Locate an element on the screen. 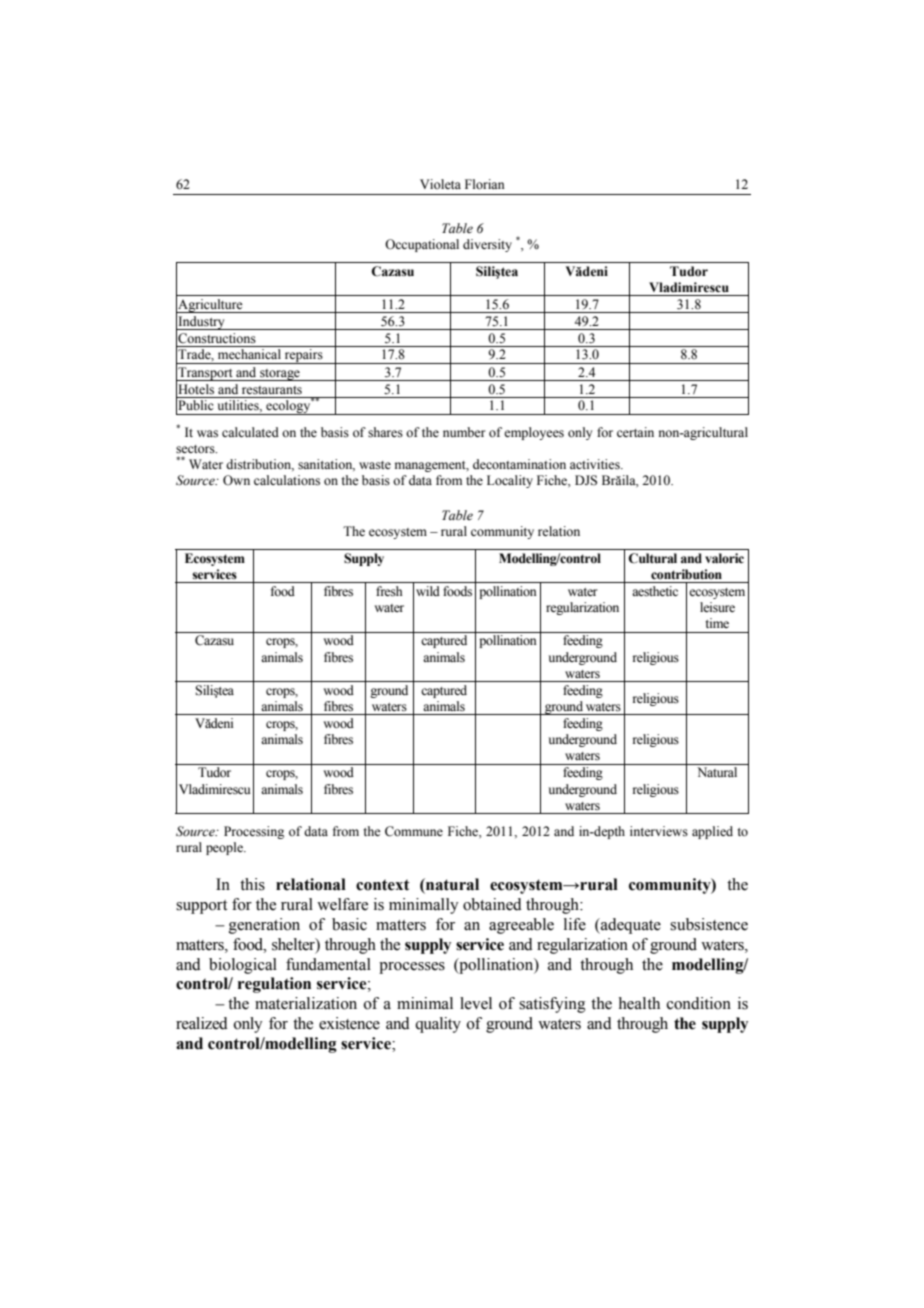 This screenshot has height=1308, width=924. number is located at coordinates (464, 432).
